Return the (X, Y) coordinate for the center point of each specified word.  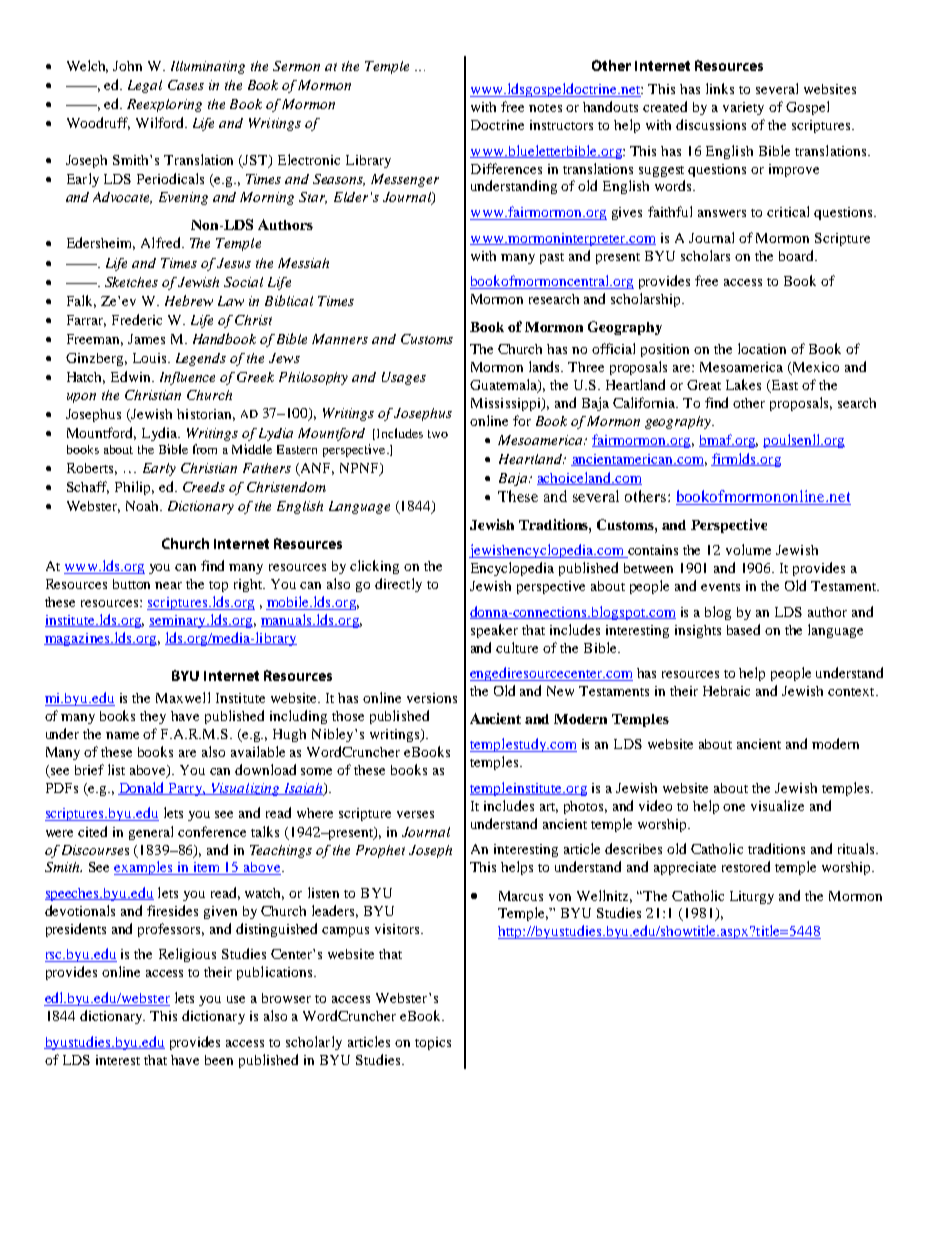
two (438, 434)
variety (743, 108)
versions (432, 698)
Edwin (132, 376)
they (153, 717)
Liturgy (752, 897)
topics (433, 1043)
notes (545, 108)
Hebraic (726, 691)
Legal (145, 86)
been (219, 1060)
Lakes (743, 384)
